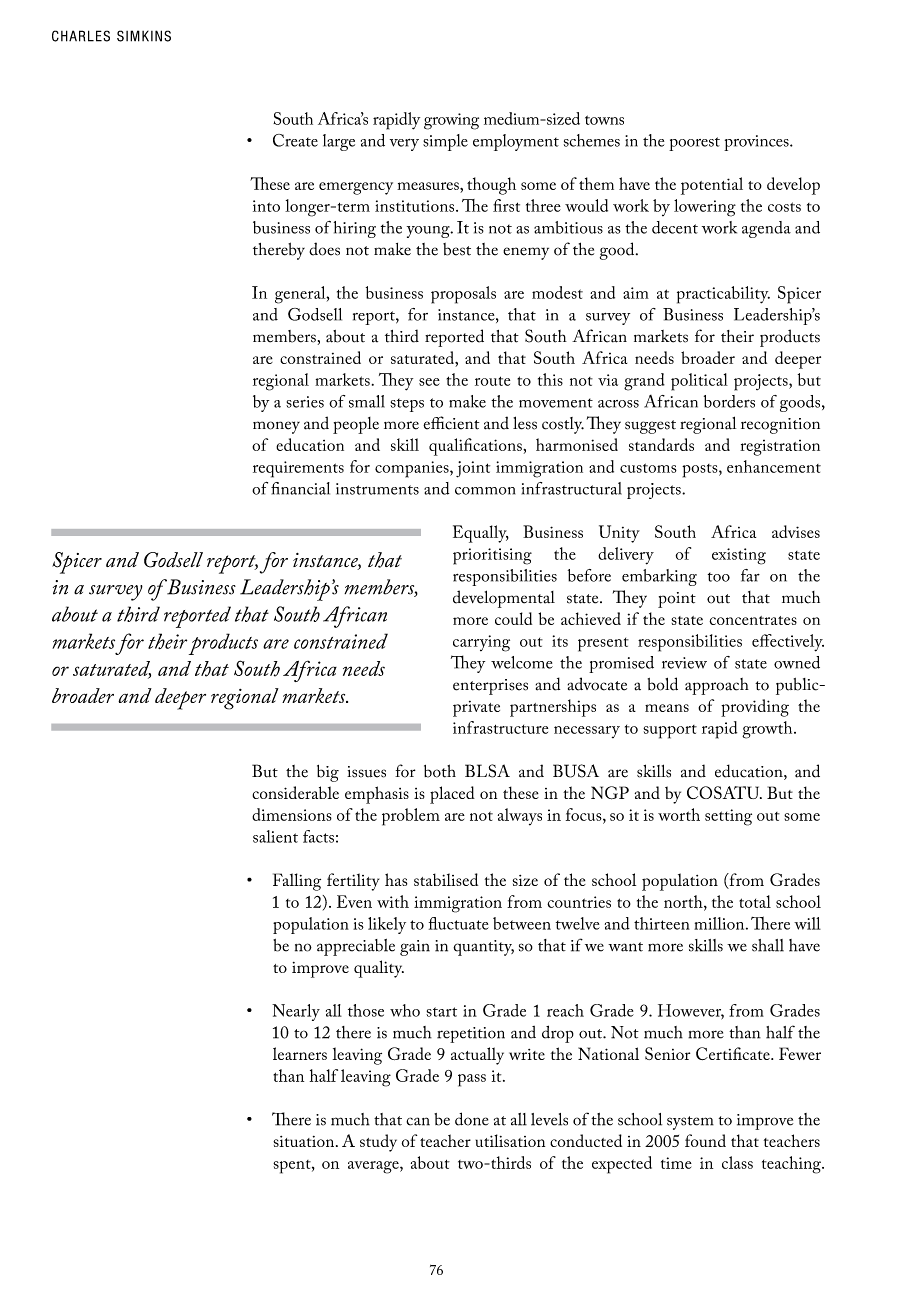 The height and width of the page is (1295, 924). What do you see at coordinates (556, 403) in the page?
I see `movement` at bounding box center [556, 403].
